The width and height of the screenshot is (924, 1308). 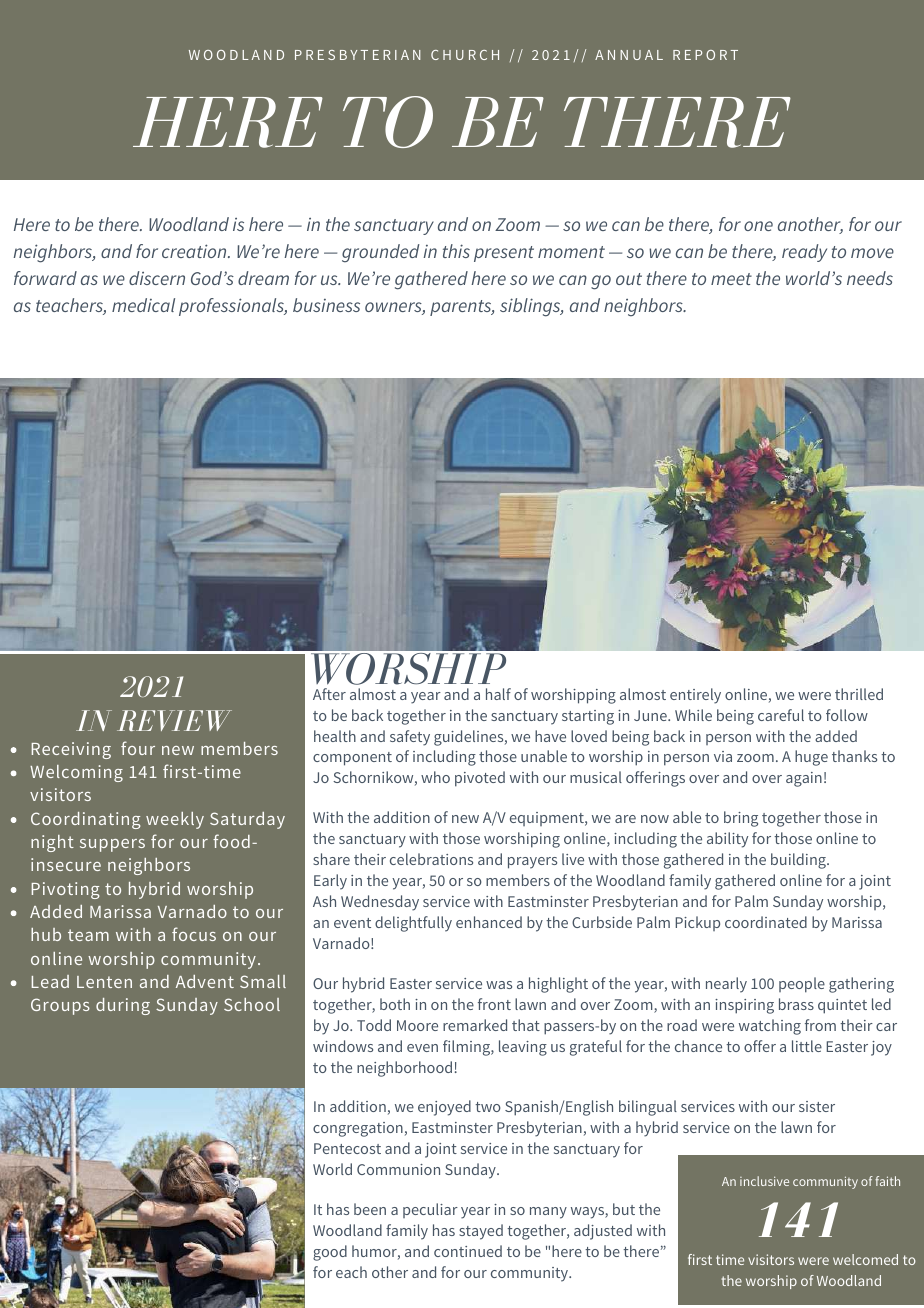 I want to click on focus, so click(x=194, y=934).
